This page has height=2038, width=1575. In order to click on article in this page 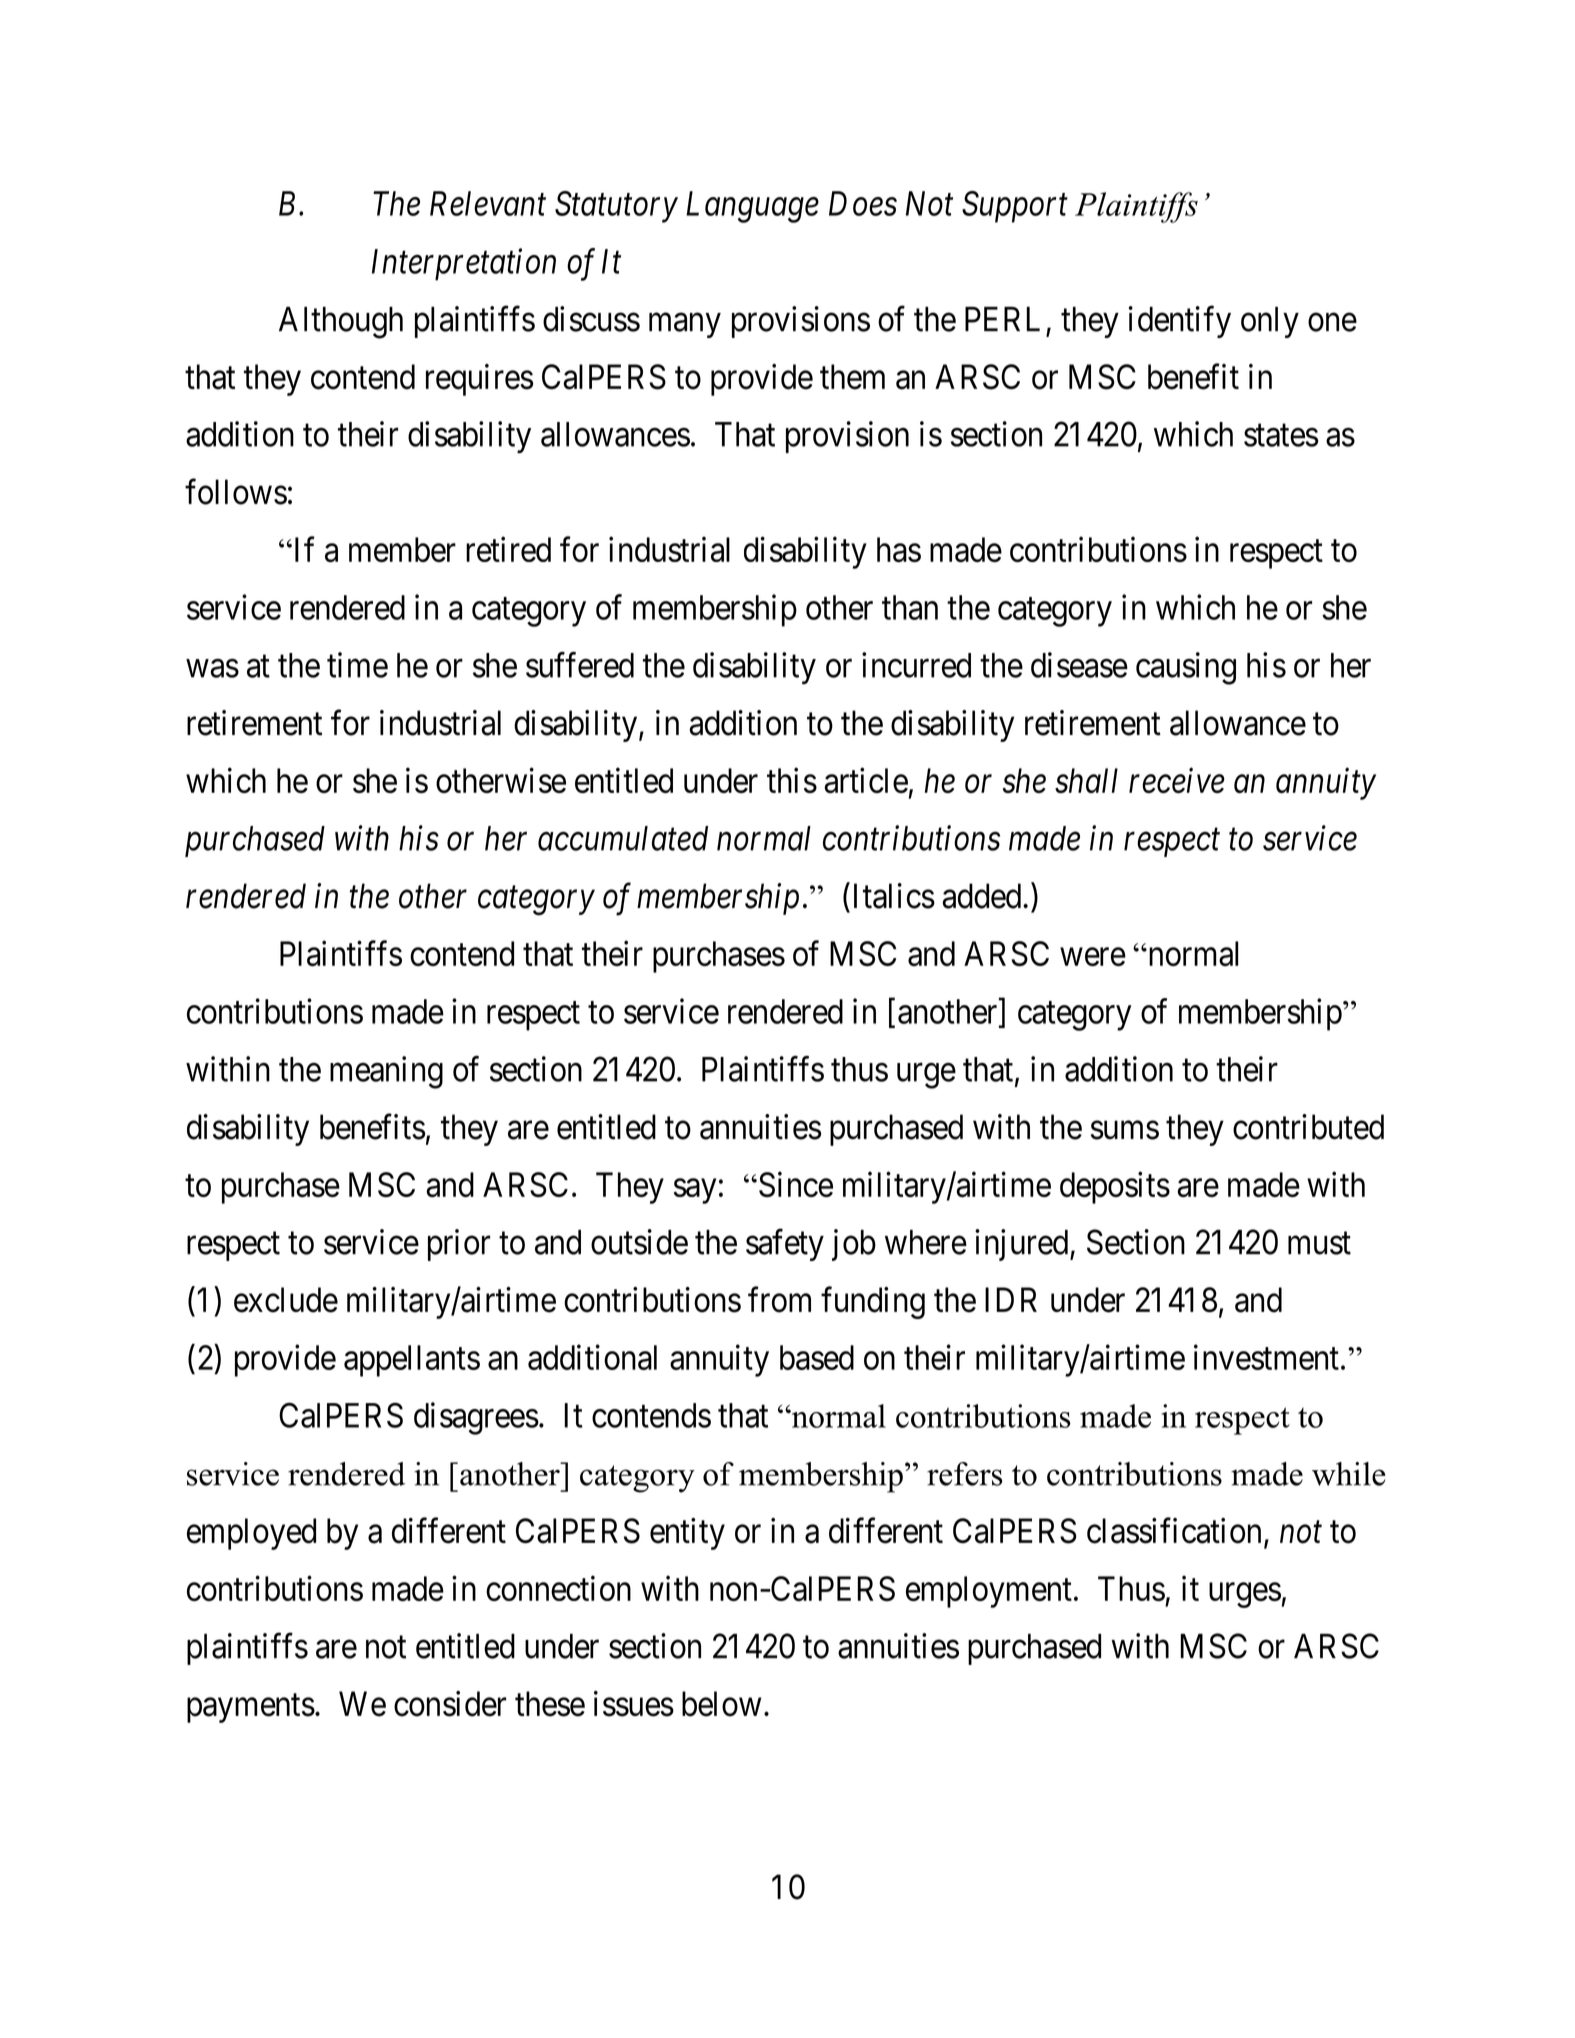, I will do `click(866, 781)`.
